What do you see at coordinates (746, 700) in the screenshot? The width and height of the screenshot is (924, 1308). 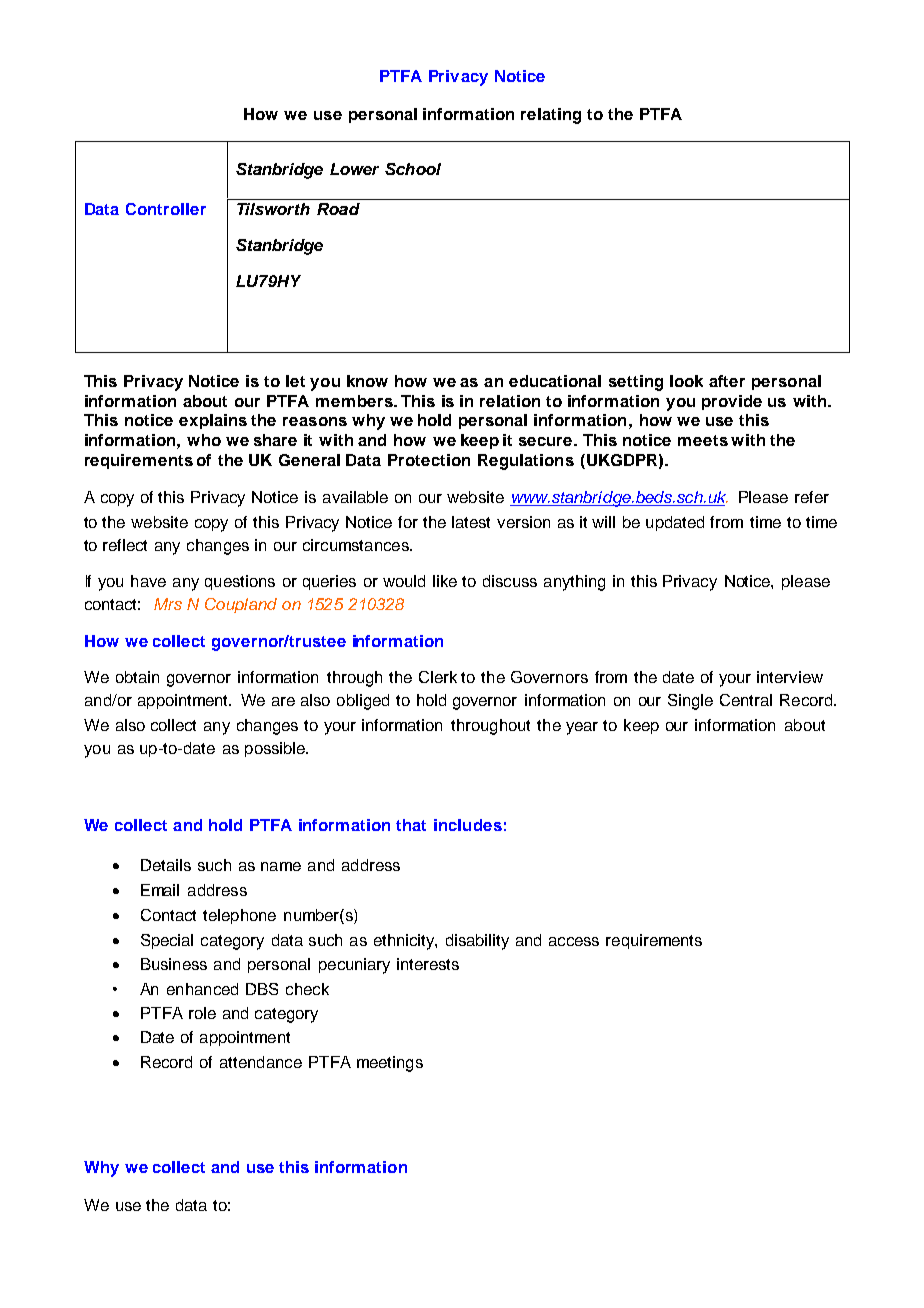 I see `Central` at bounding box center [746, 700].
